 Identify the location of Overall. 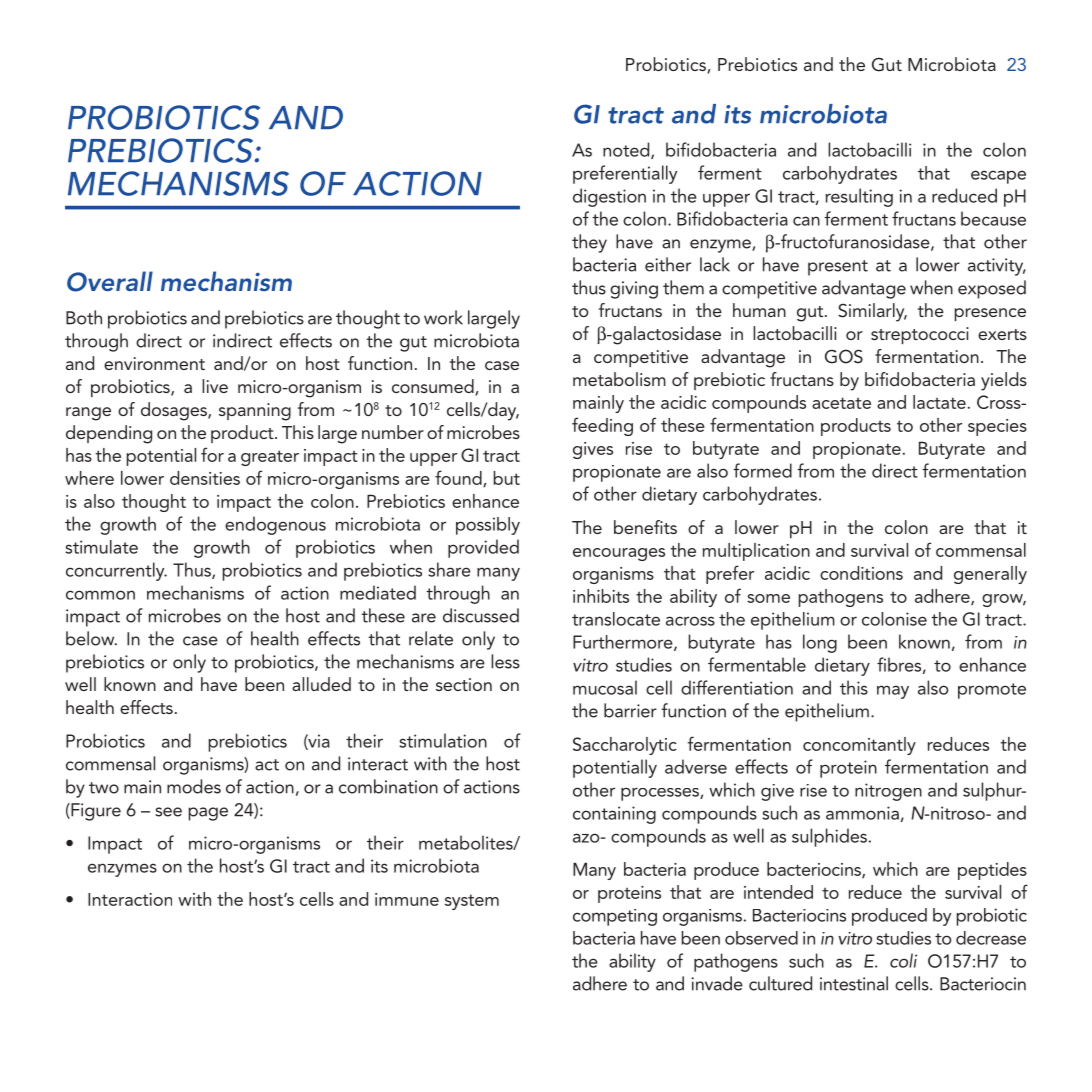
(110, 281).
